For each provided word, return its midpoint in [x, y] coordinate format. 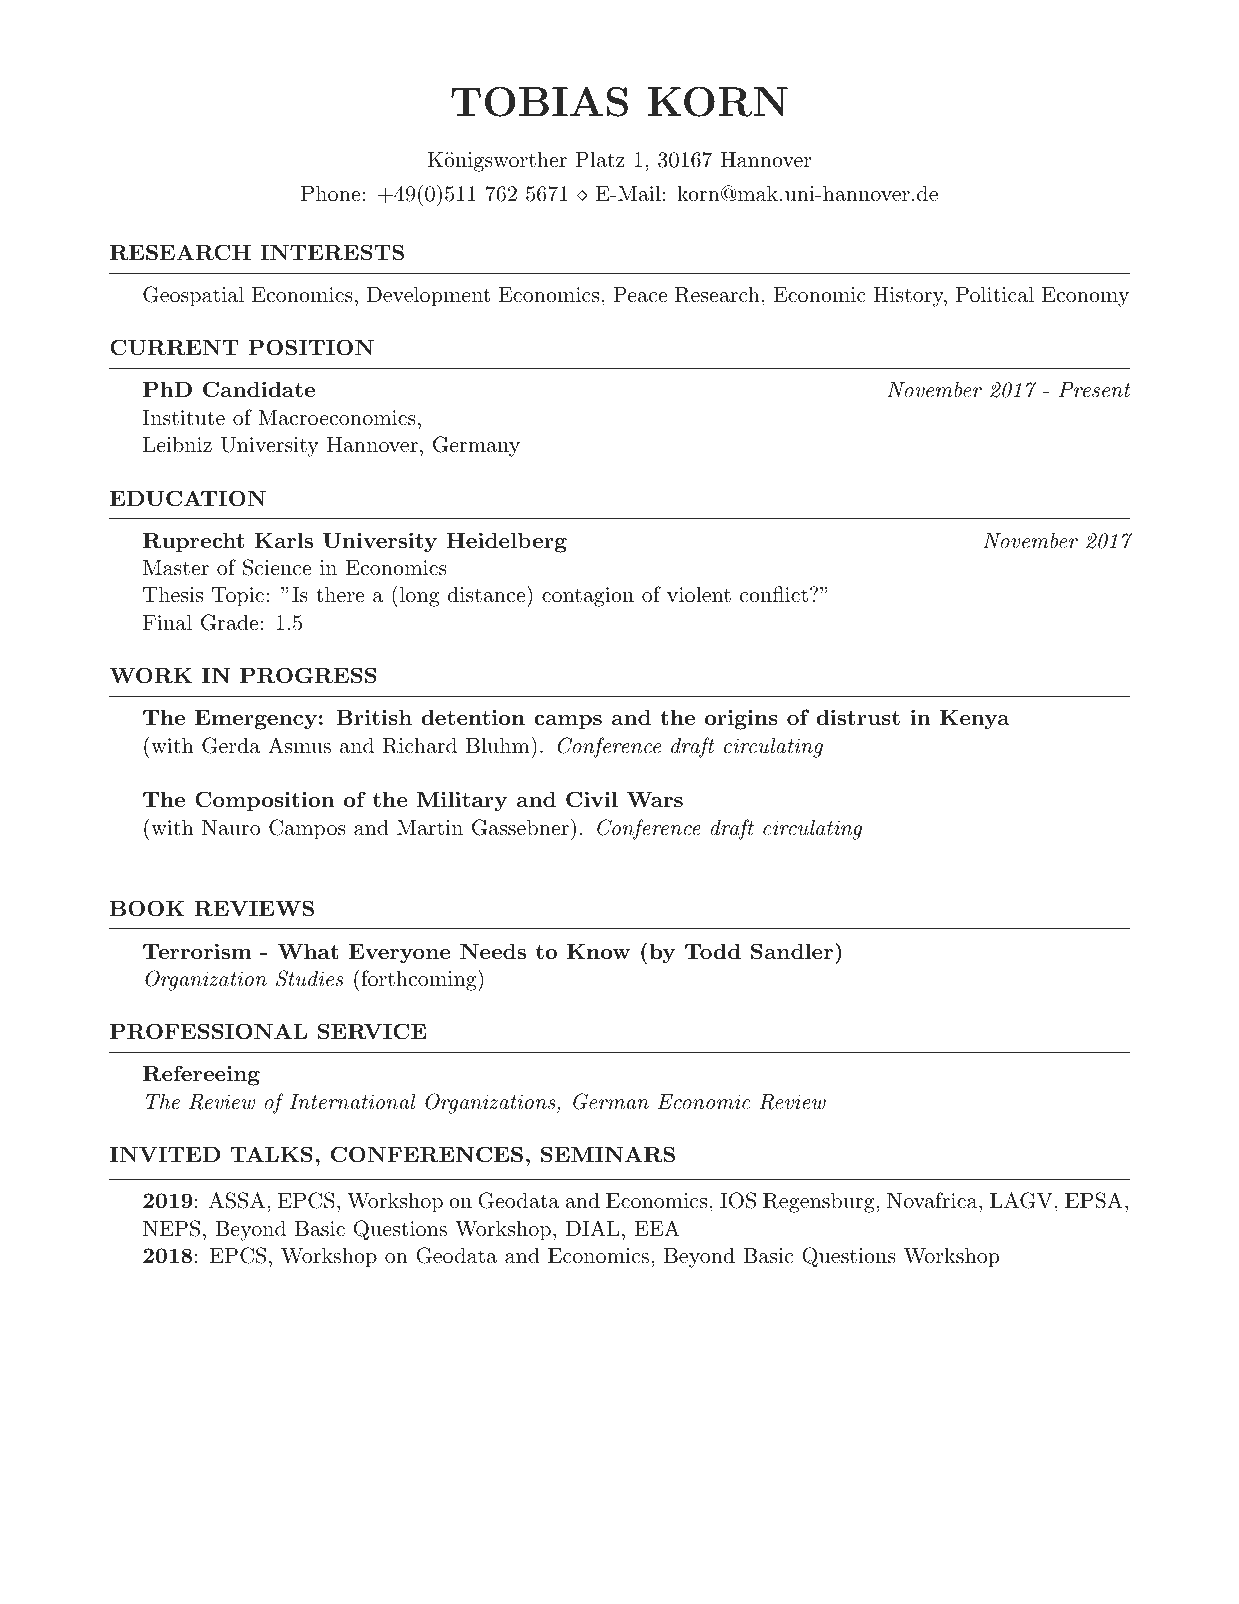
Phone [332, 193]
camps [568, 722]
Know [598, 951]
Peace [640, 295]
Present [1095, 389]
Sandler [792, 951]
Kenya [975, 720]
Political [995, 294]
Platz [600, 159]
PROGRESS [308, 675]
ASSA [238, 1200]
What [308, 951]
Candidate [259, 389]
